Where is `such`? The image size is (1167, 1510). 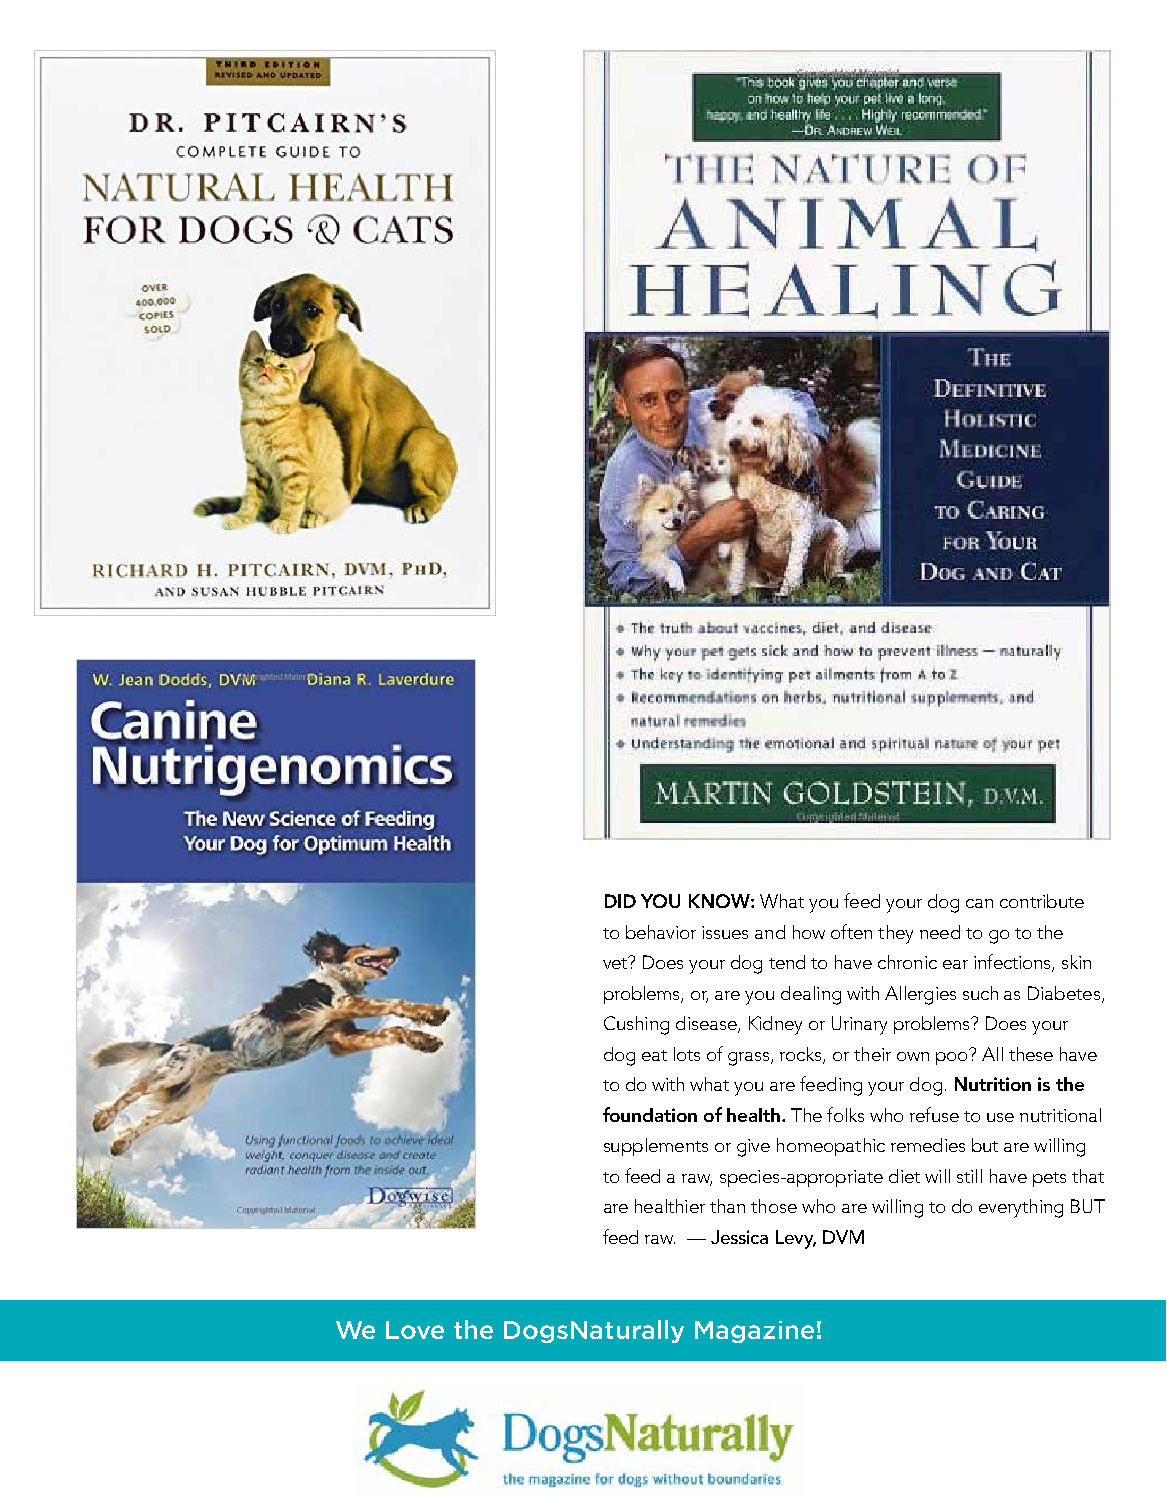 such is located at coordinates (980, 993).
